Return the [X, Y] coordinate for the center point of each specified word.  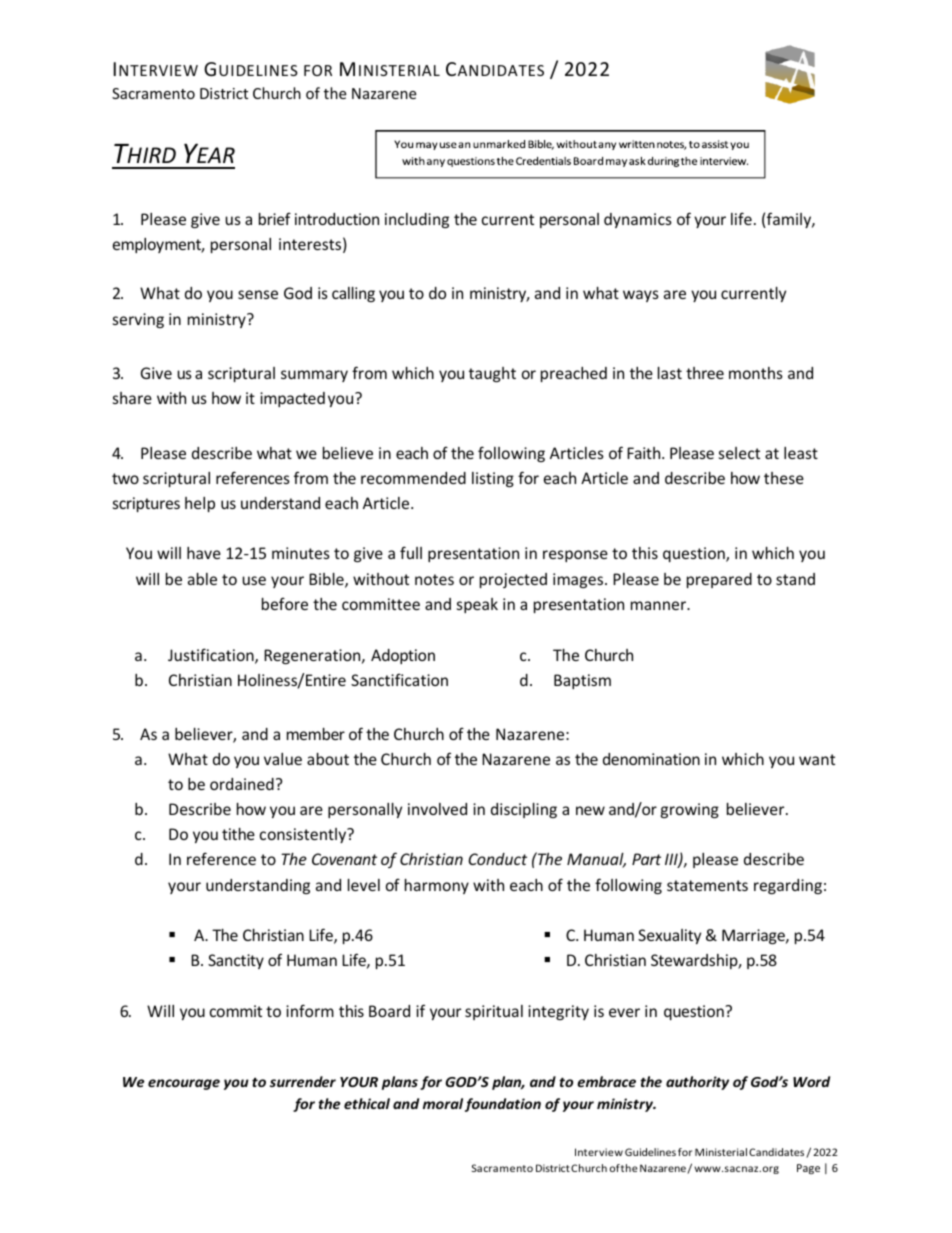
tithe [238, 834]
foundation [503, 1105]
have [204, 553]
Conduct [497, 859]
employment [158, 245]
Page [808, 1169]
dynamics [638, 220]
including [417, 220]
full [411, 552]
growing [690, 810]
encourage [184, 1084]
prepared [719, 580]
